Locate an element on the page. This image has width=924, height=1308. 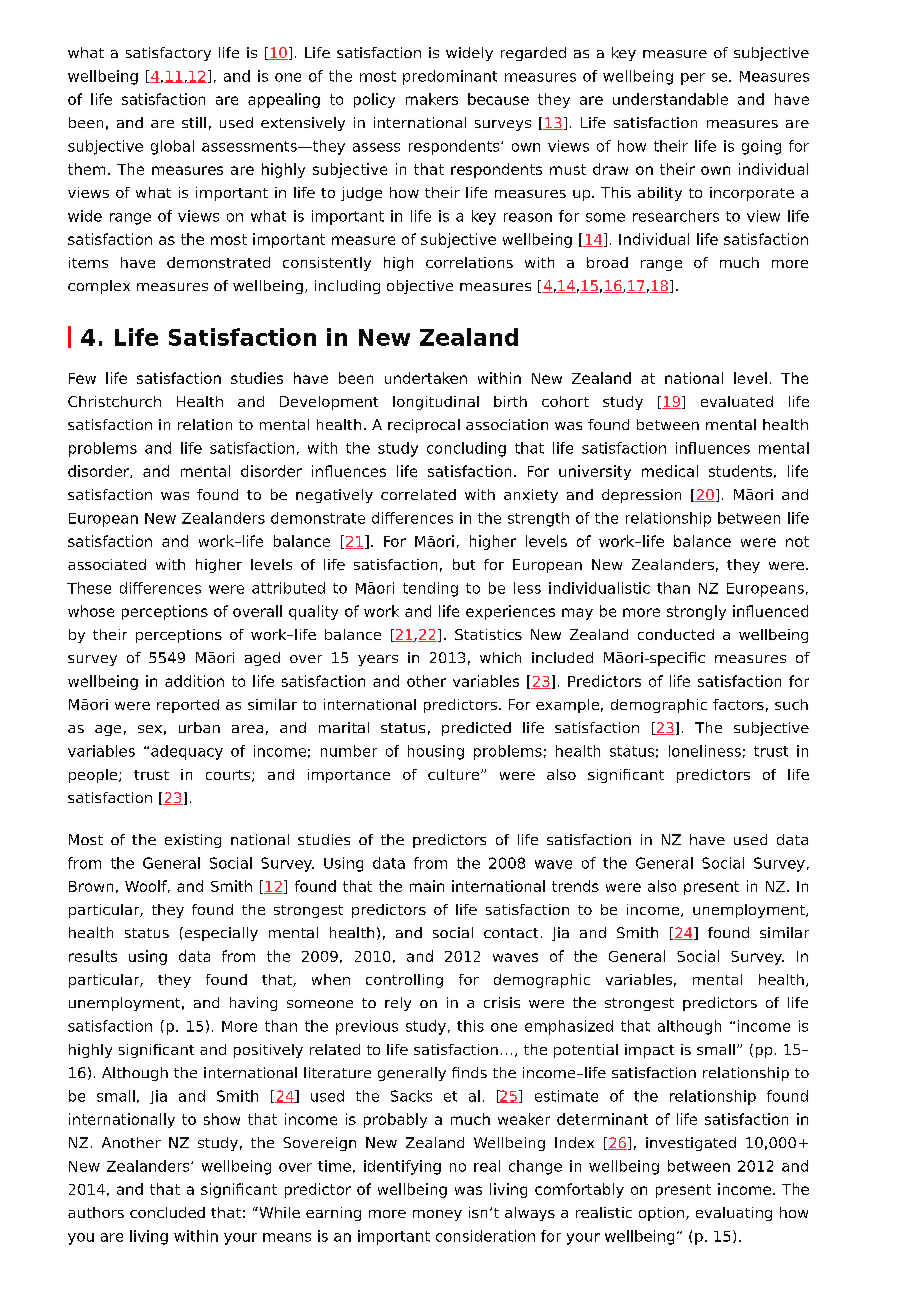
concluded is located at coordinates (167, 1212).
